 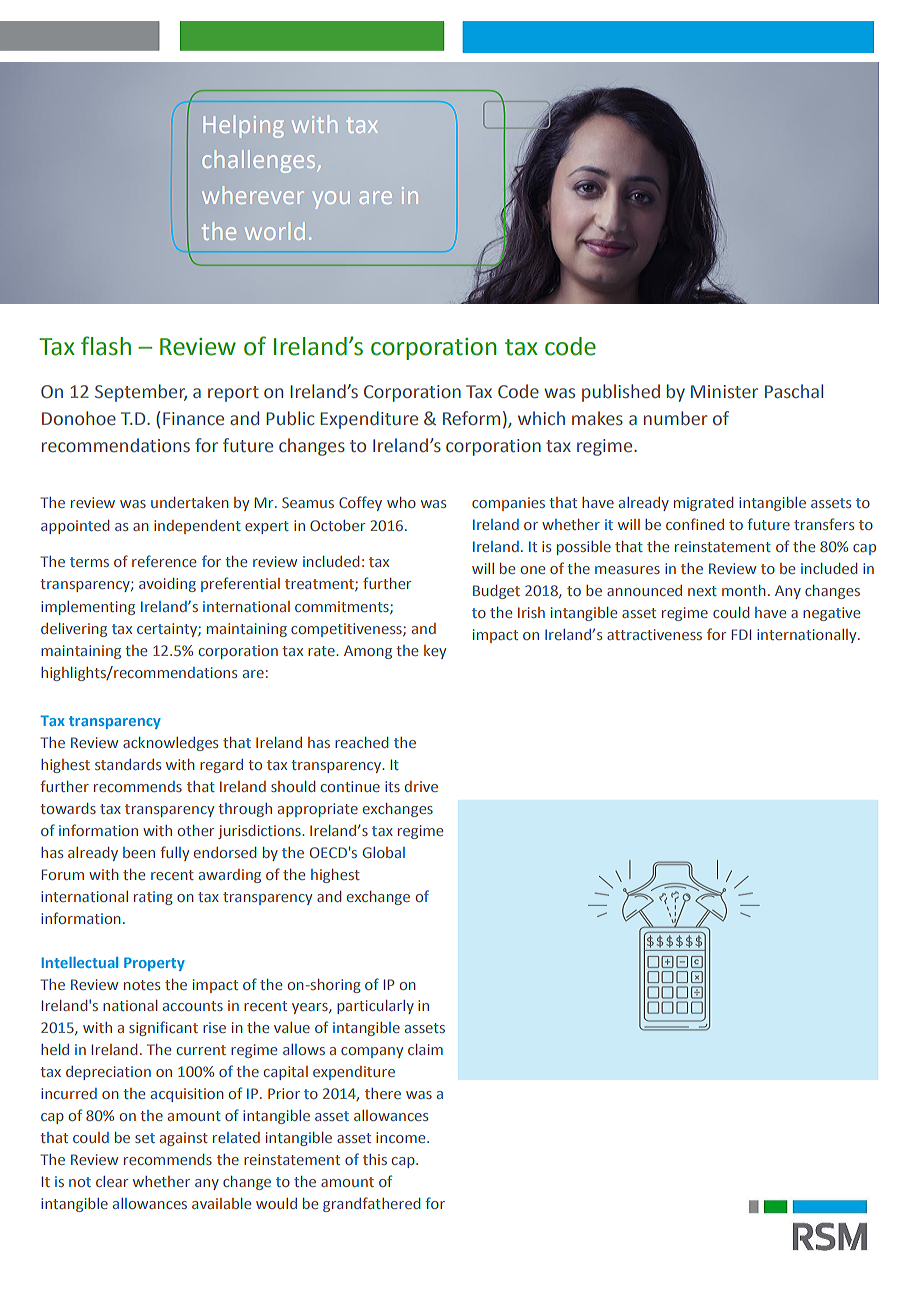 I want to click on you, so click(x=331, y=200).
